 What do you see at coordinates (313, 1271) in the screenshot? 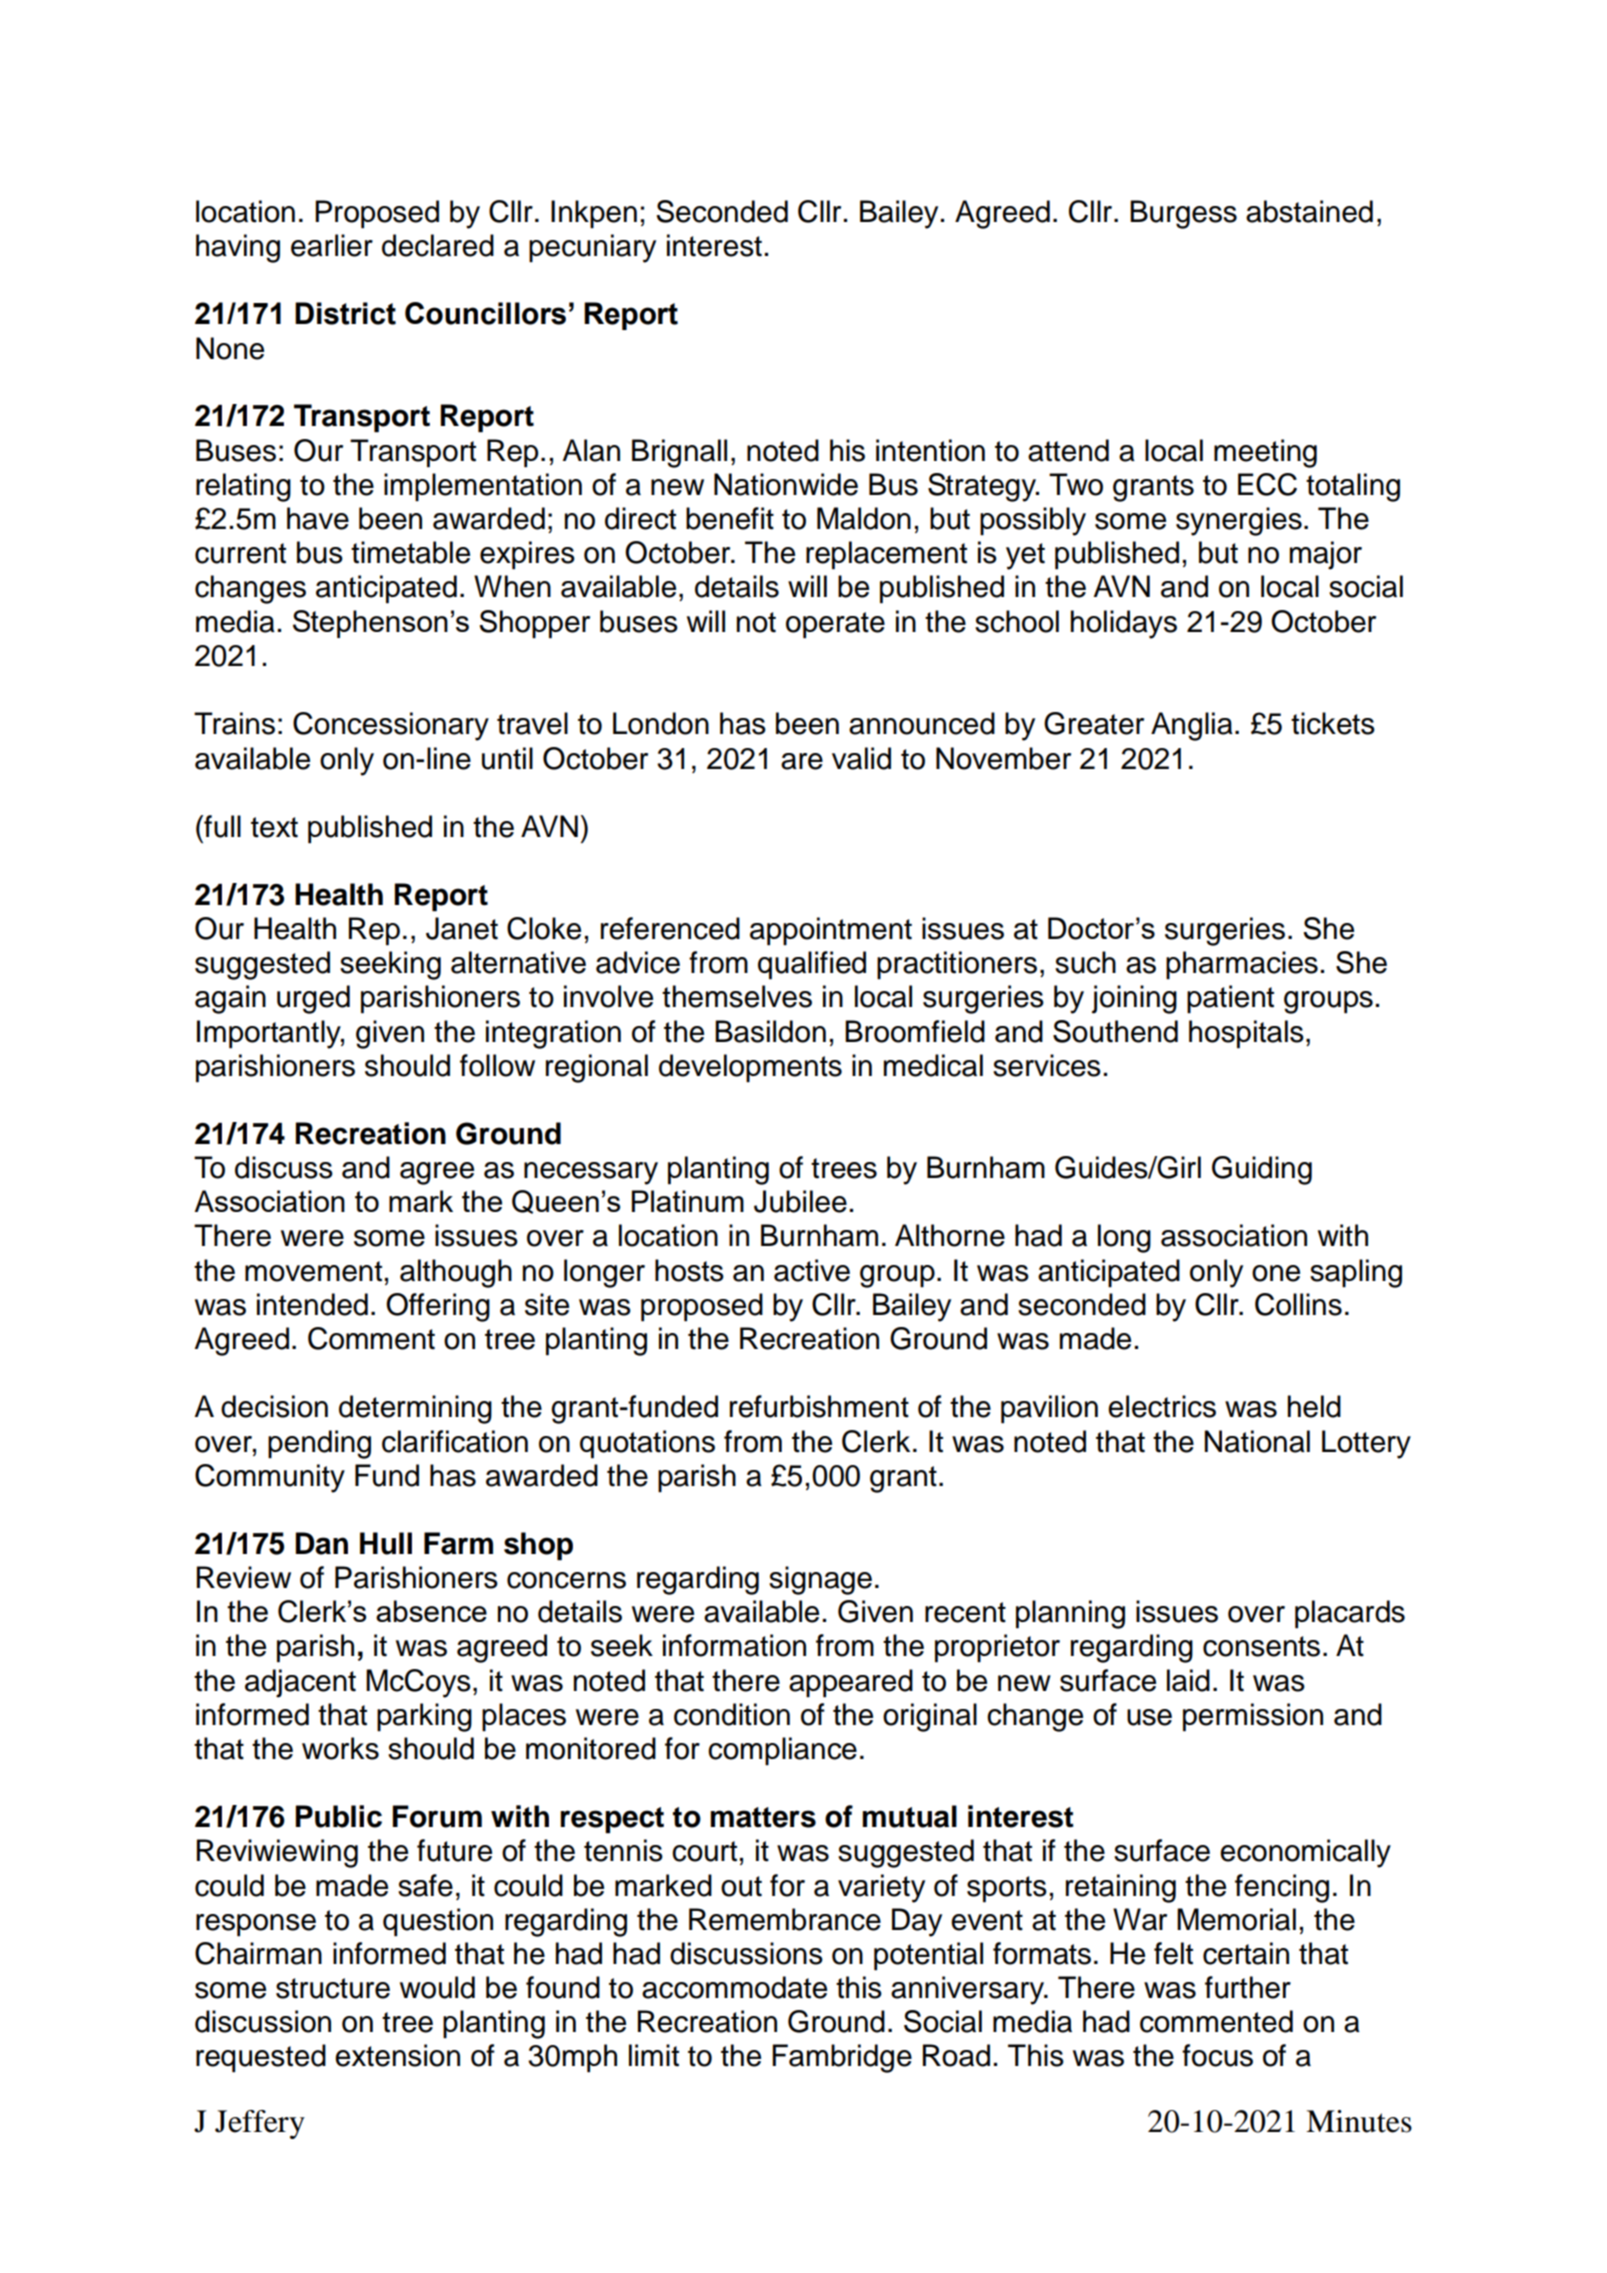
I see `movement` at bounding box center [313, 1271].
